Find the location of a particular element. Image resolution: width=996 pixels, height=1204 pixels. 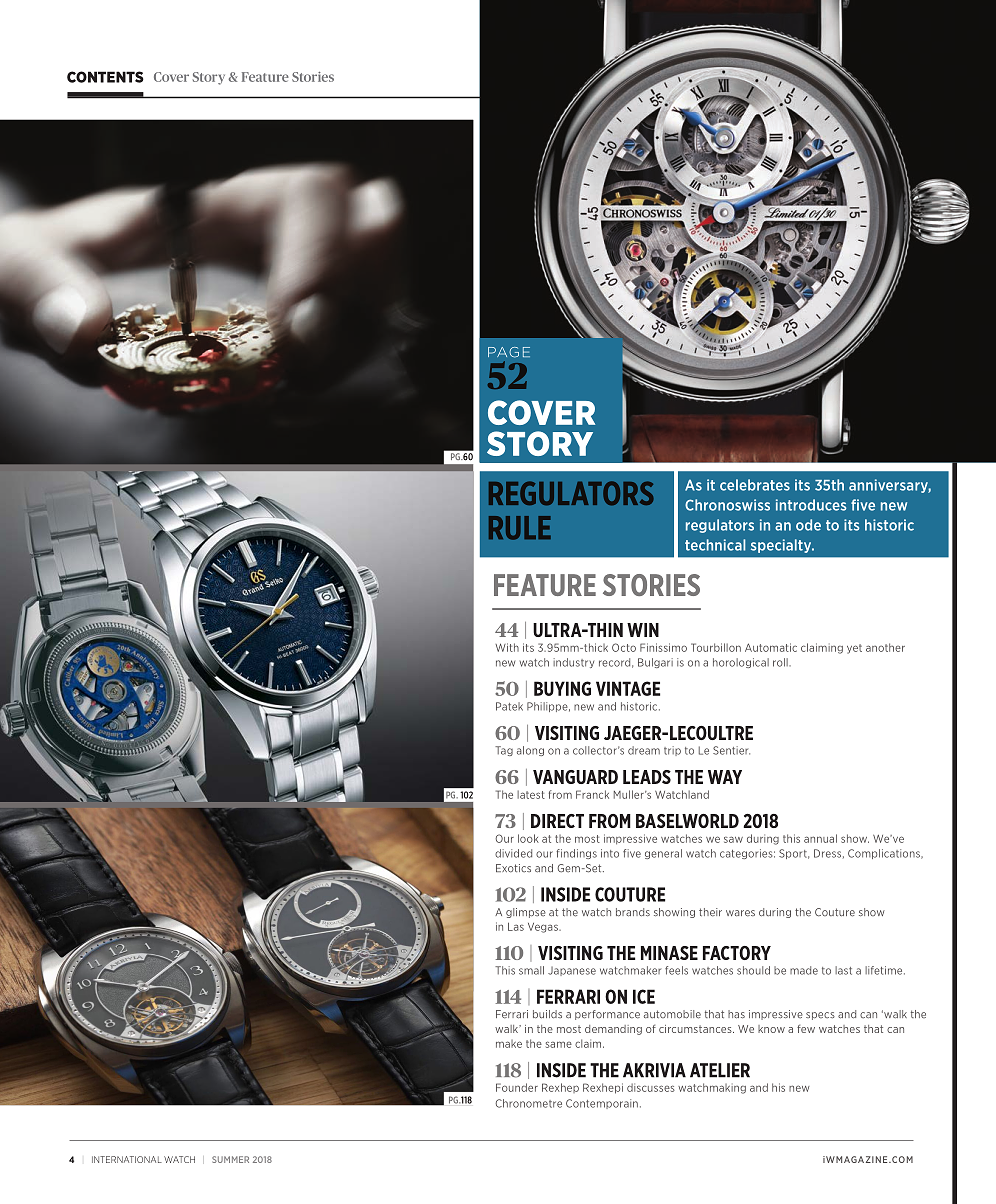

Automatic is located at coordinates (771, 647).
